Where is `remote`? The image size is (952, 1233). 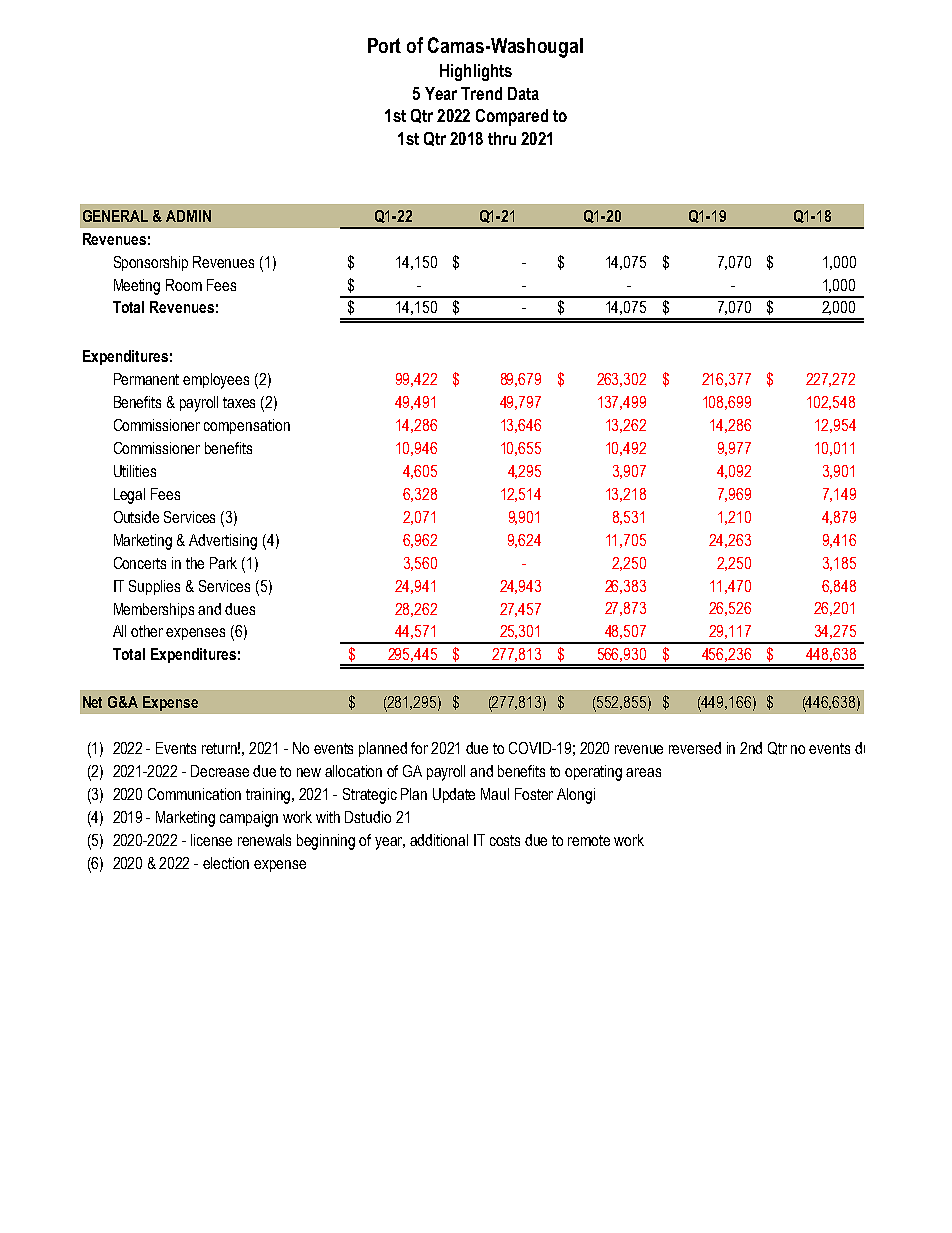
remote is located at coordinates (589, 840).
